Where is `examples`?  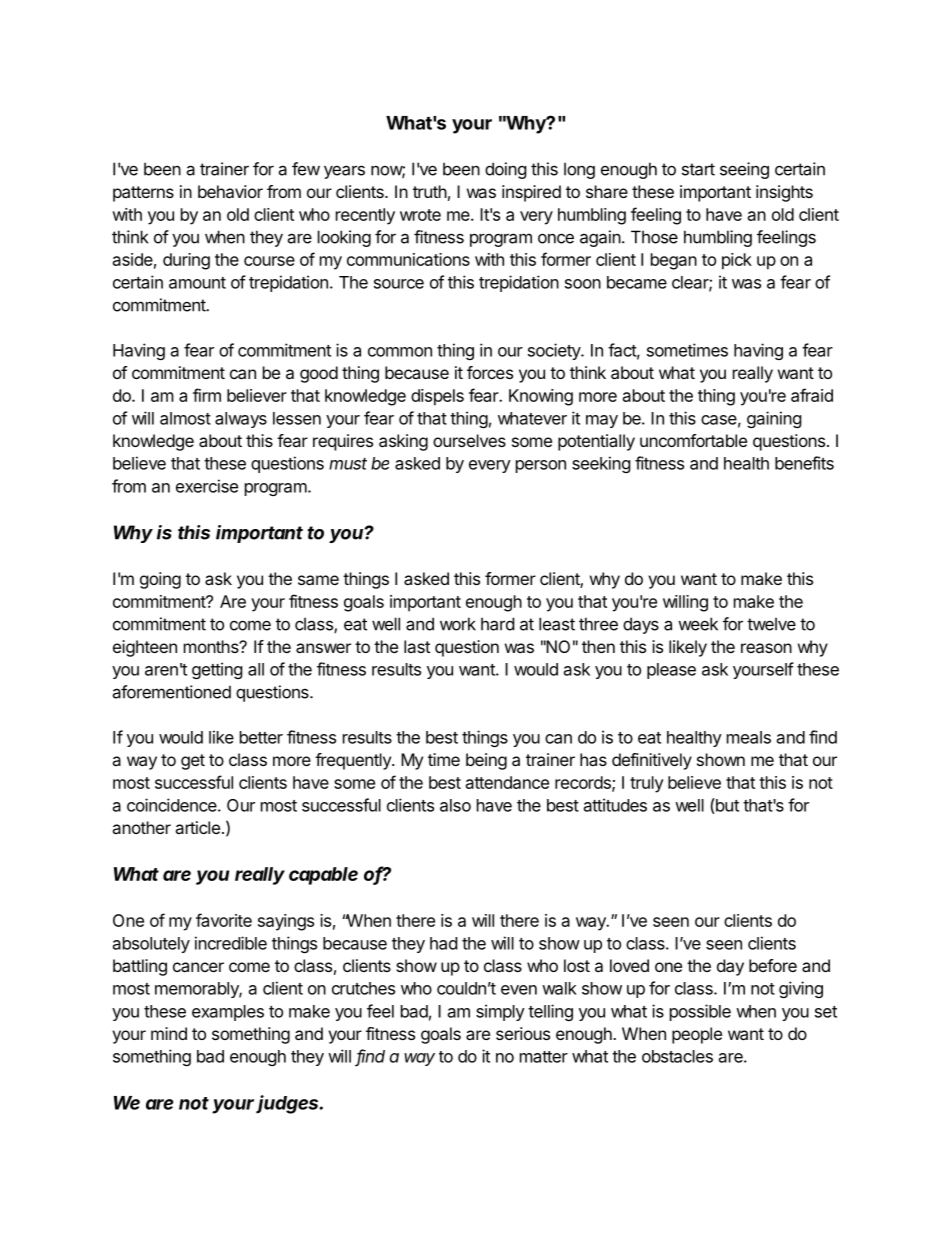
examples is located at coordinates (228, 1013).
